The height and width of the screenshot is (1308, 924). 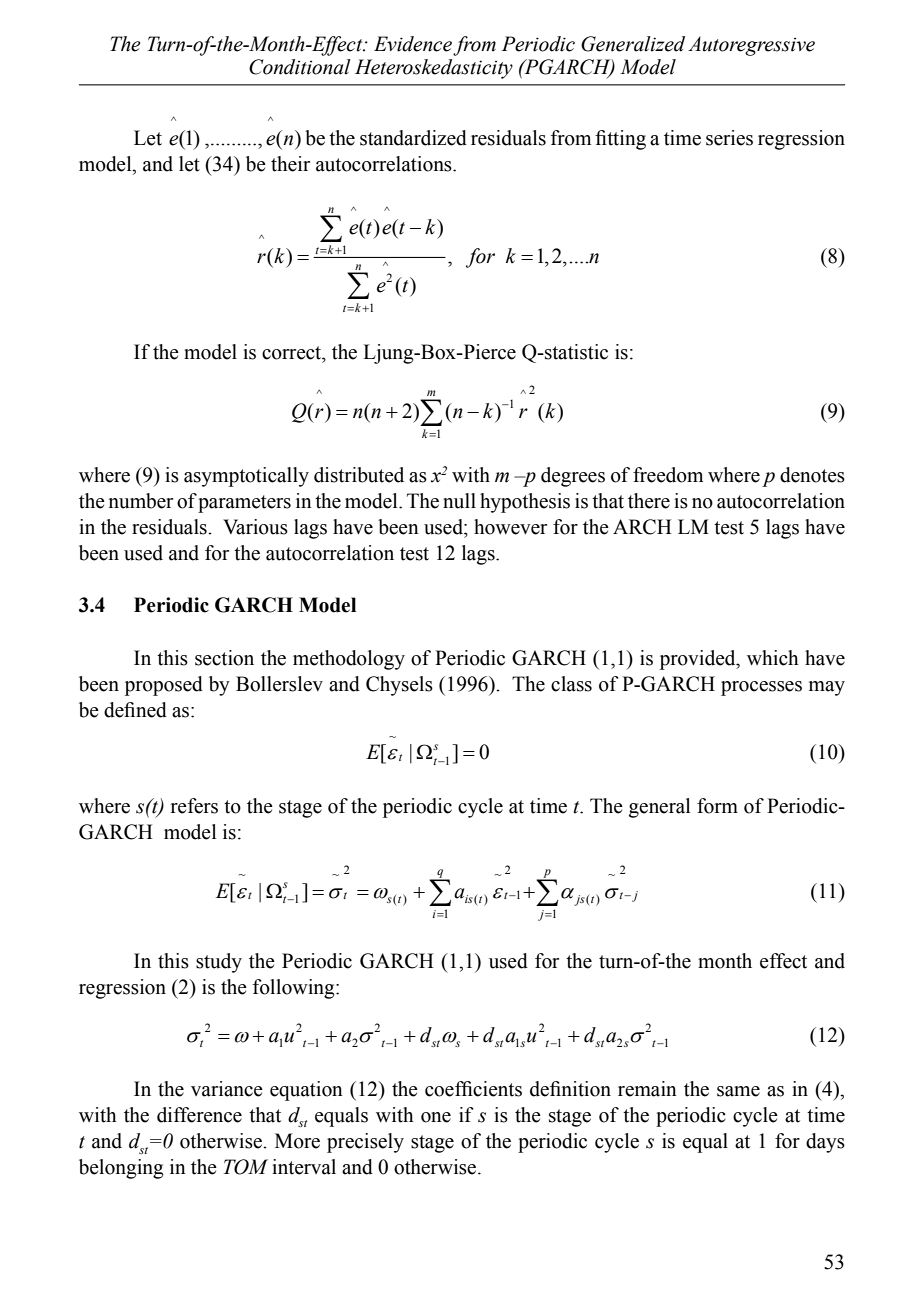 I want to click on Autoregressive, so click(x=751, y=46).
